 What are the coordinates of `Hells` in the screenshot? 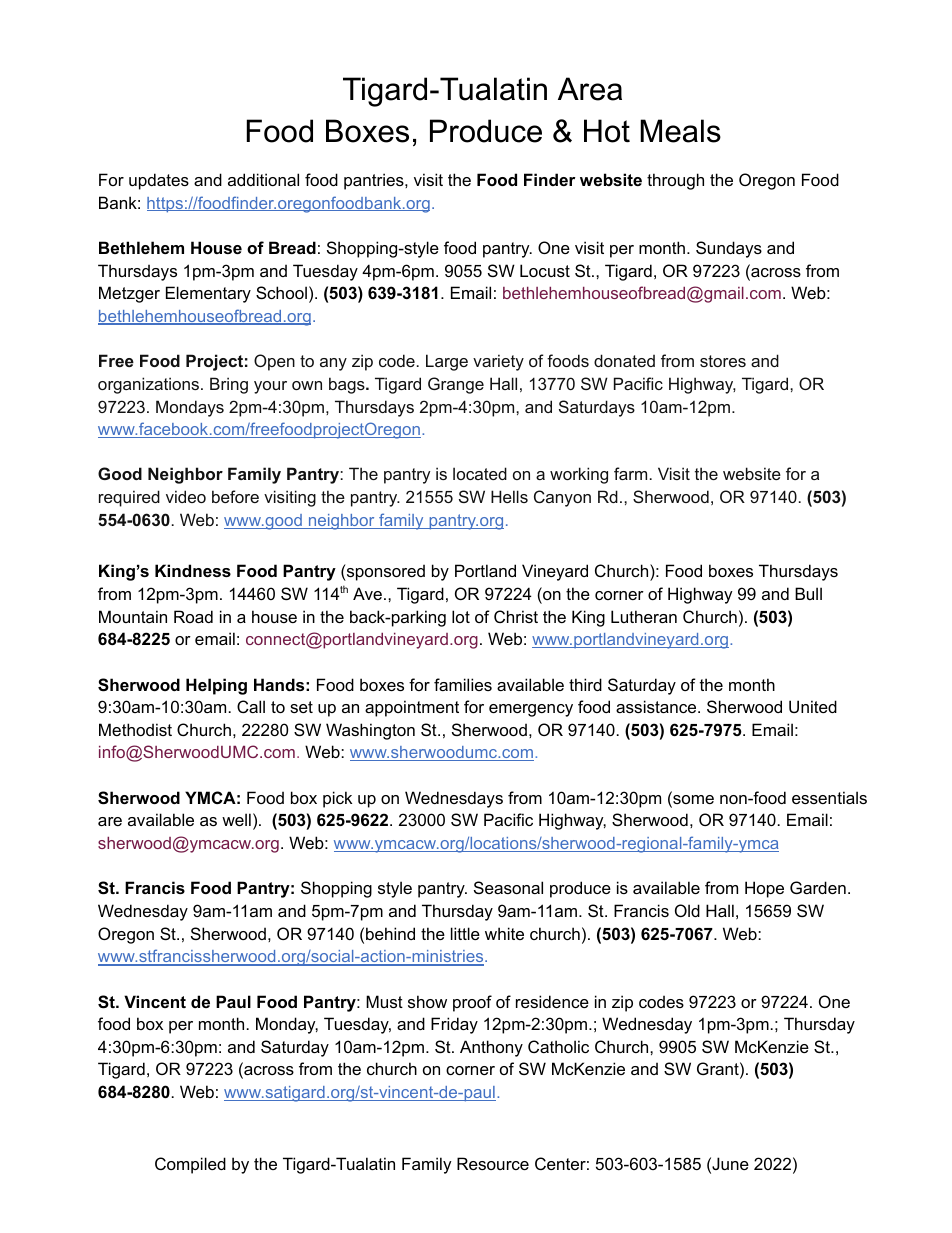 It's located at (509, 496).
